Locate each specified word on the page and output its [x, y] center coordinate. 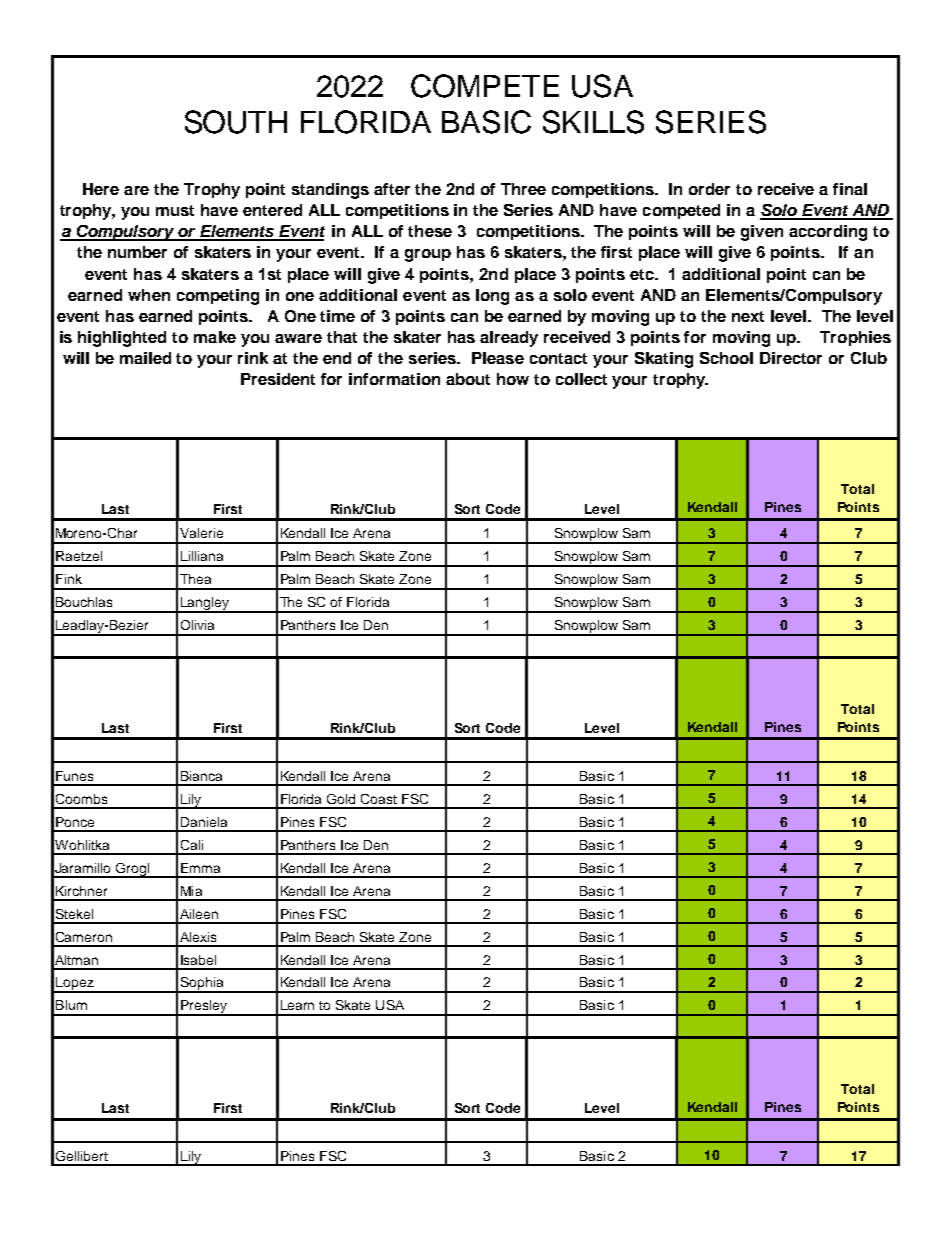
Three [523, 189]
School [726, 358]
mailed [145, 358]
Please [498, 358]
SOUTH [236, 122]
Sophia [202, 985]
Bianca [201, 776]
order [709, 189]
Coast [379, 799]
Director [791, 358]
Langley [205, 605]
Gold [341, 799]
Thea [195, 579]
